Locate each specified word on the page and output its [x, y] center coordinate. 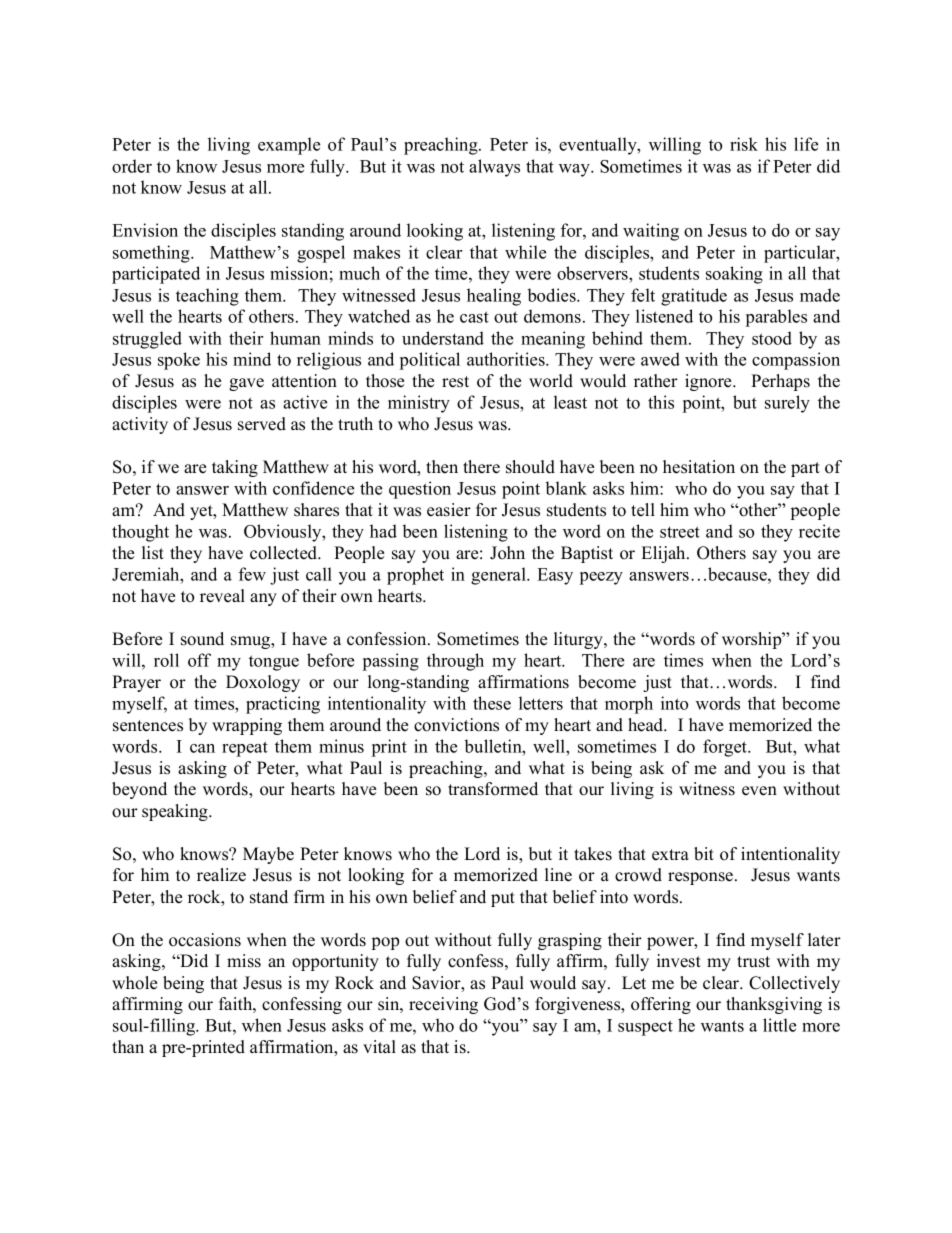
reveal [222, 596]
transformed [493, 789]
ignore [709, 382]
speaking [176, 812]
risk [744, 144]
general [499, 576]
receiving [443, 1005]
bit [704, 854]
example [289, 146]
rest [455, 382]
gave [246, 384]
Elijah [664, 554]
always [494, 168]
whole [134, 983]
